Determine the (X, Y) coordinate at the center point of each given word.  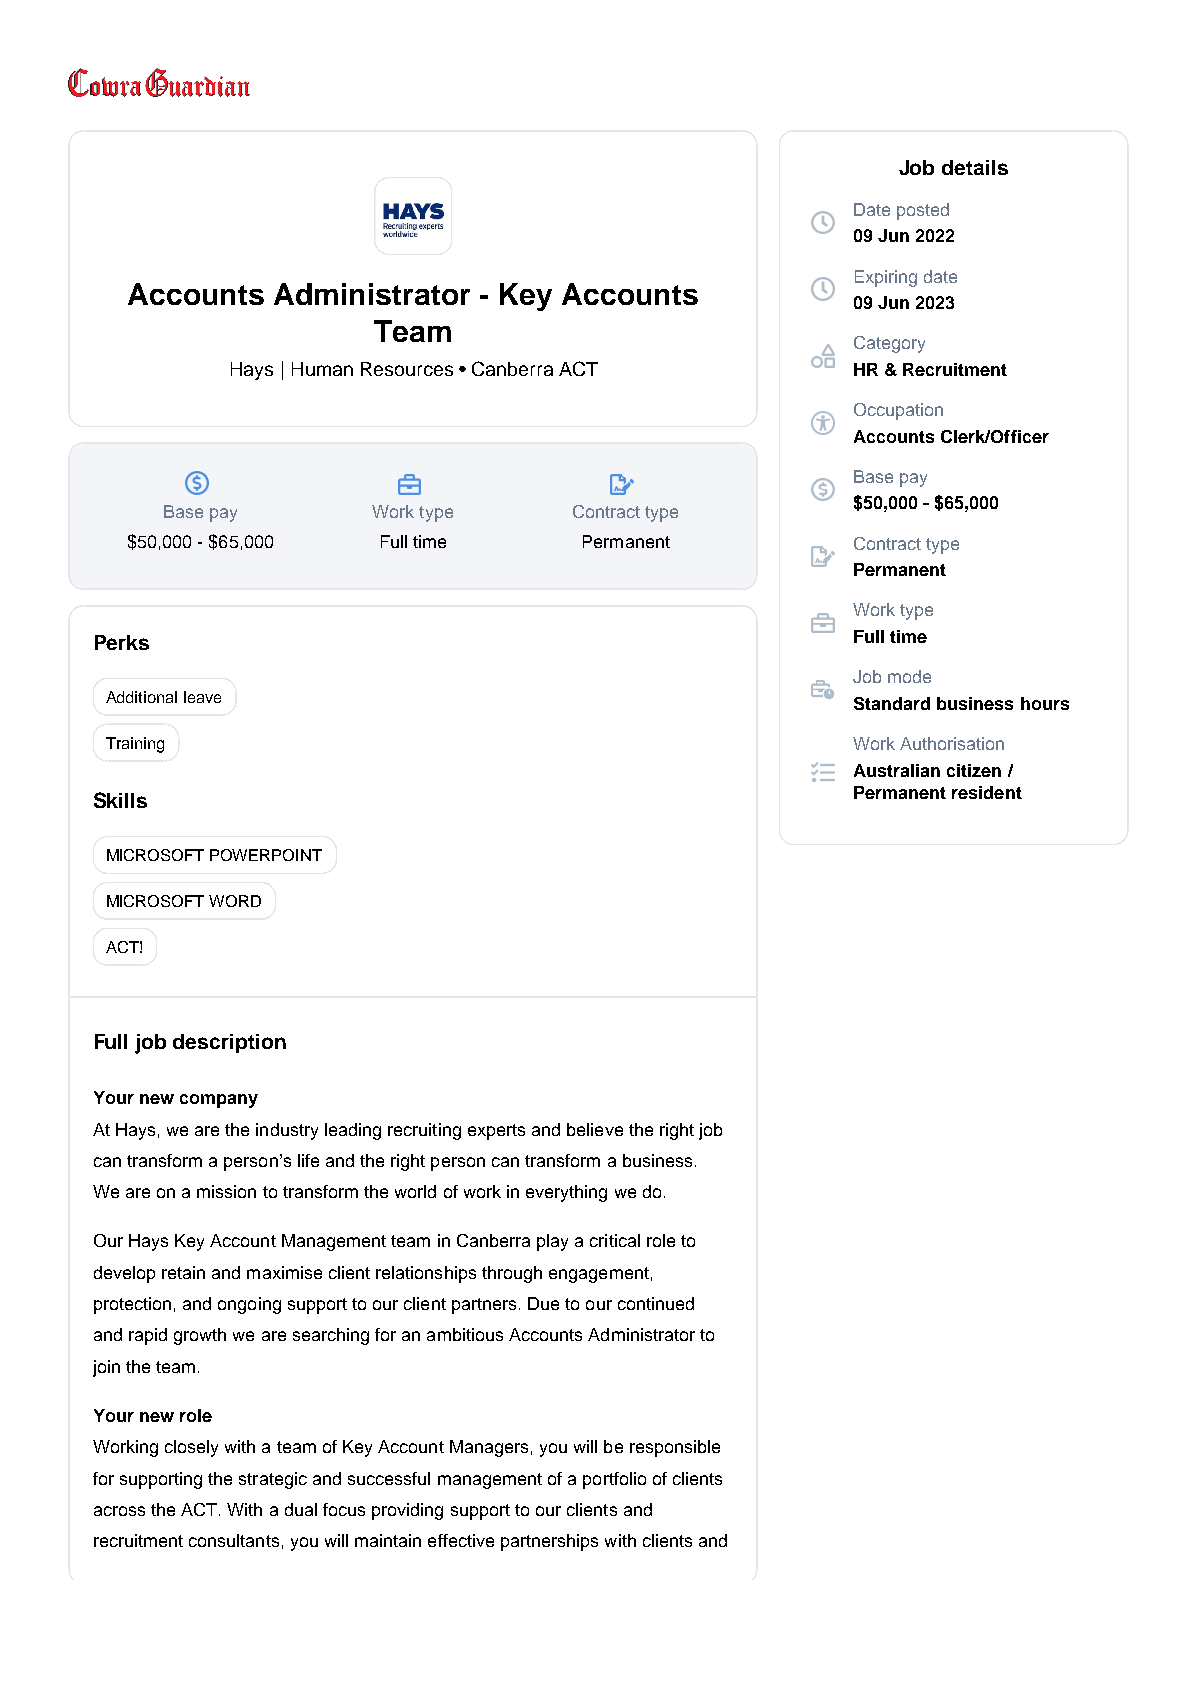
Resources (407, 369)
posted (923, 211)
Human (322, 369)
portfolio (614, 1480)
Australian (897, 770)
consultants (234, 1540)
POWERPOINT (266, 855)
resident (987, 792)
